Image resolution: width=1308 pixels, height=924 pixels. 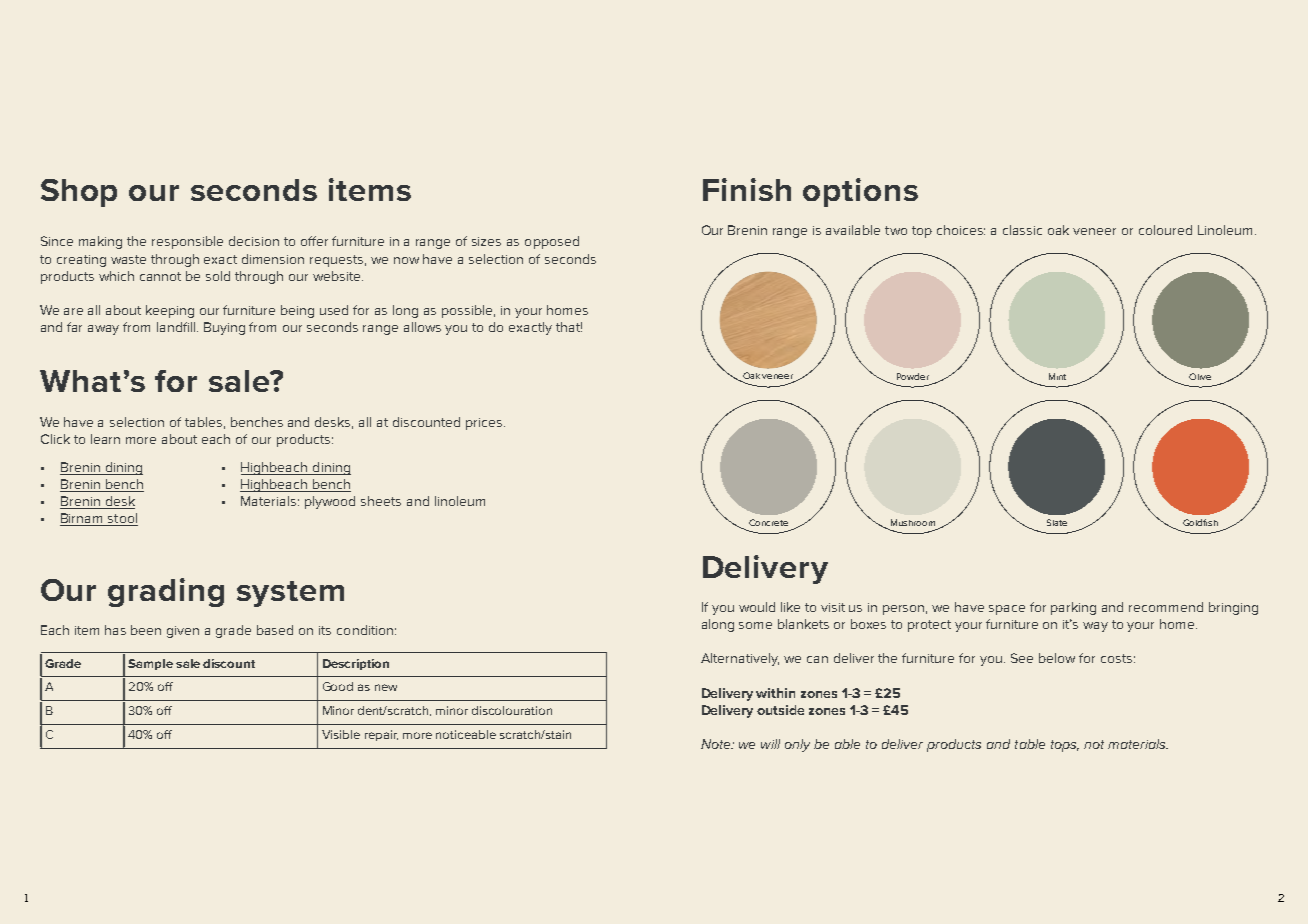 I want to click on Slate, so click(x=1057, y=522).
